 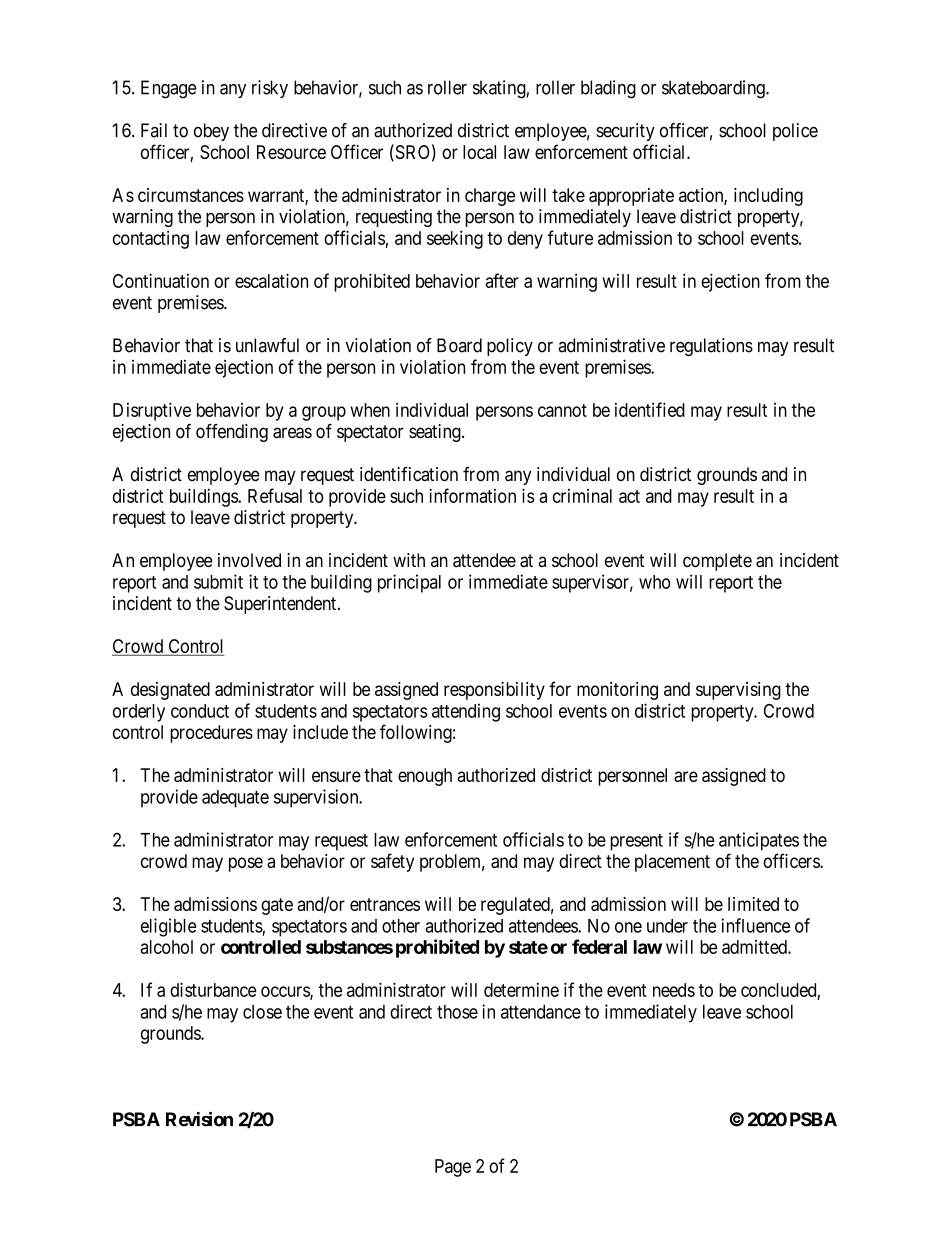 What do you see at coordinates (738, 691) in the screenshot?
I see `supervising` at bounding box center [738, 691].
